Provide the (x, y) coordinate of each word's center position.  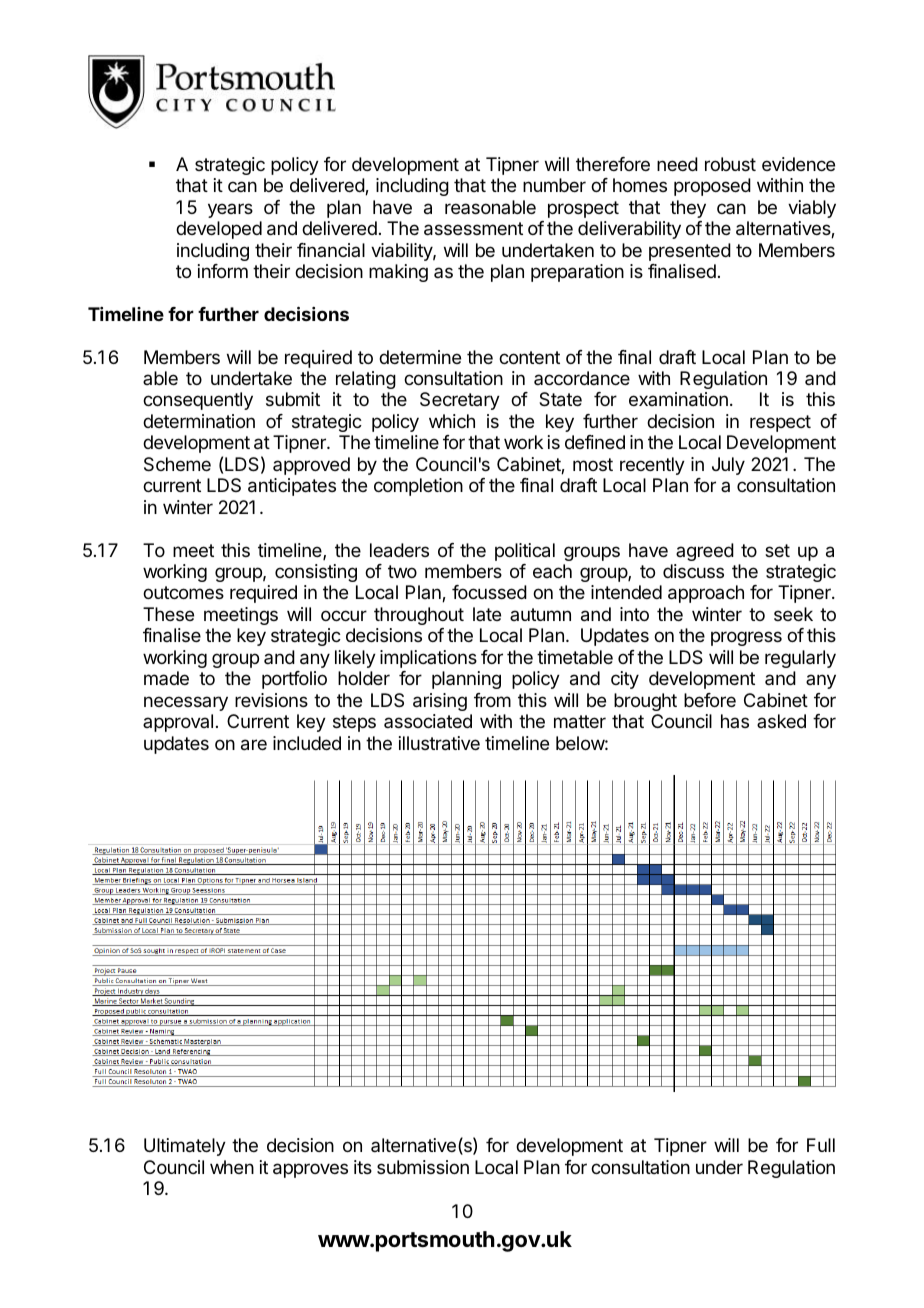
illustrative (439, 743)
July (728, 466)
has (735, 721)
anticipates (292, 487)
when (232, 1167)
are (254, 745)
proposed (712, 187)
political (525, 552)
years (230, 210)
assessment (473, 229)
